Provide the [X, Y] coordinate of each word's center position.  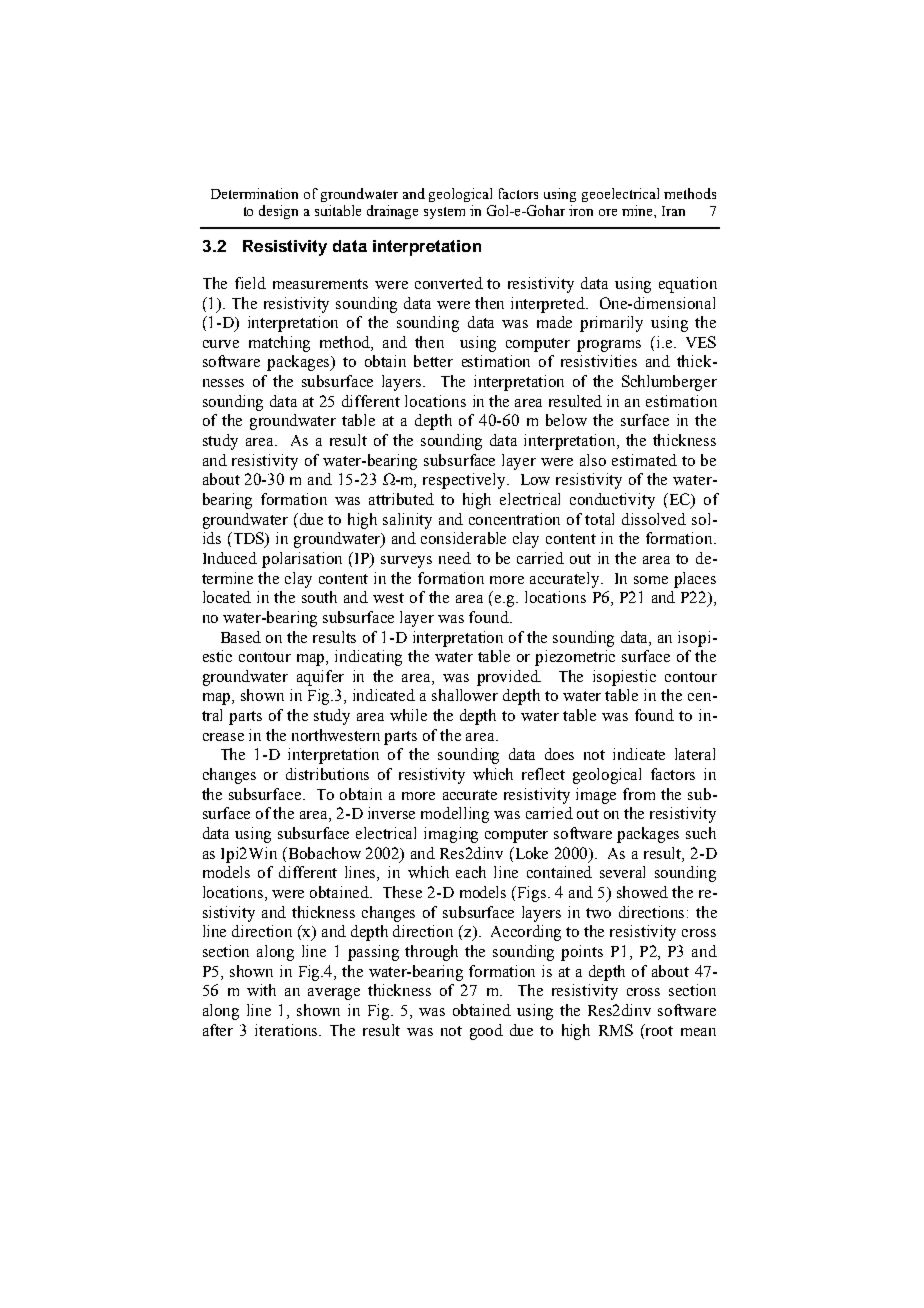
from [639, 794]
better [433, 361]
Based [241, 637]
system [444, 213]
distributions [327, 774]
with [261, 990]
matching [279, 344]
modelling [455, 815]
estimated [644, 460]
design [278, 212]
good [486, 1032]
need [455, 558]
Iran [673, 211]
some [651, 580]
